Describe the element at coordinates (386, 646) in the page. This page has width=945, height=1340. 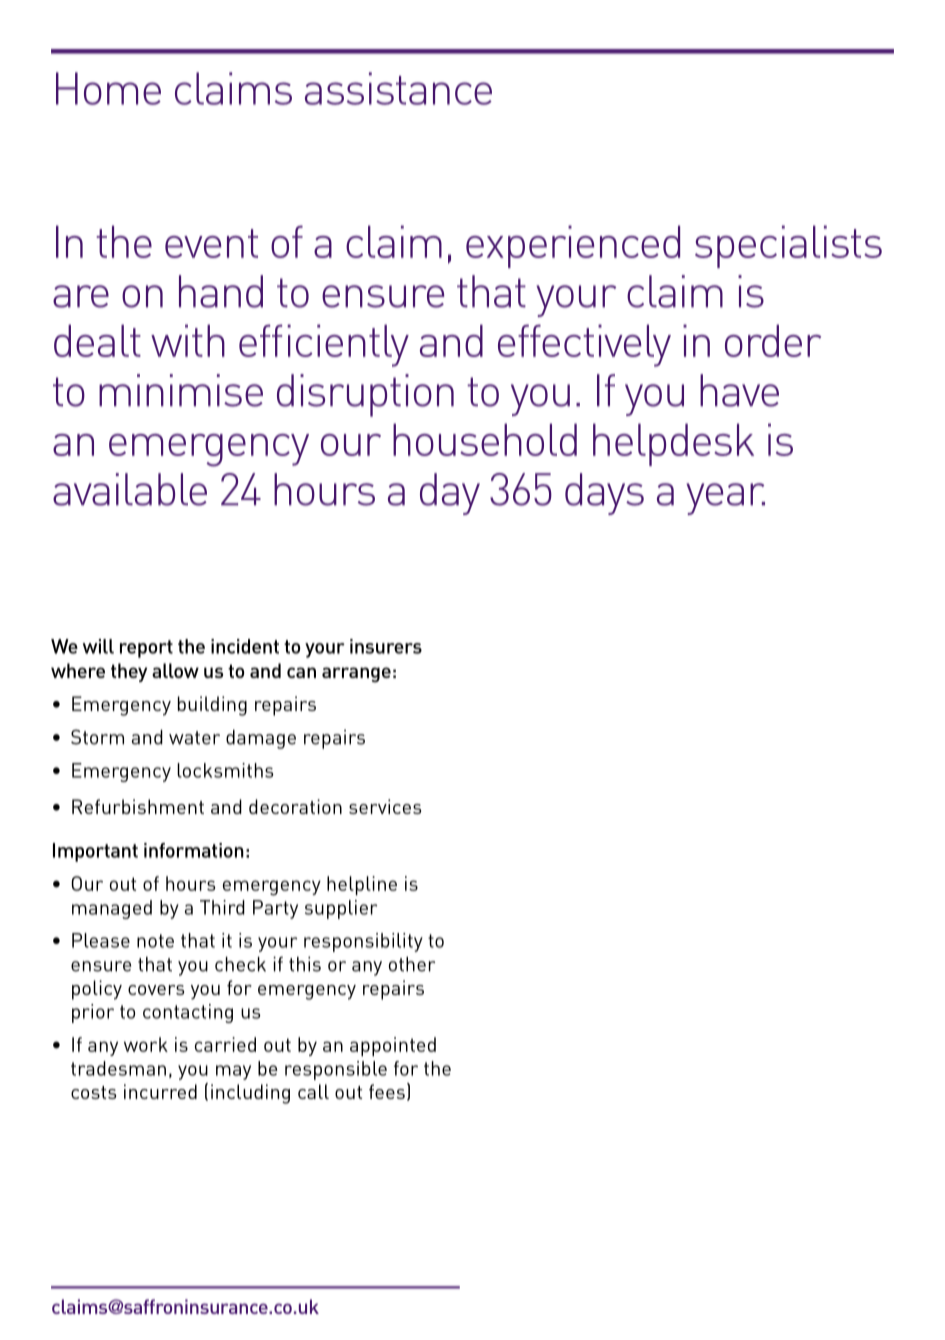
I see `insurers` at that location.
